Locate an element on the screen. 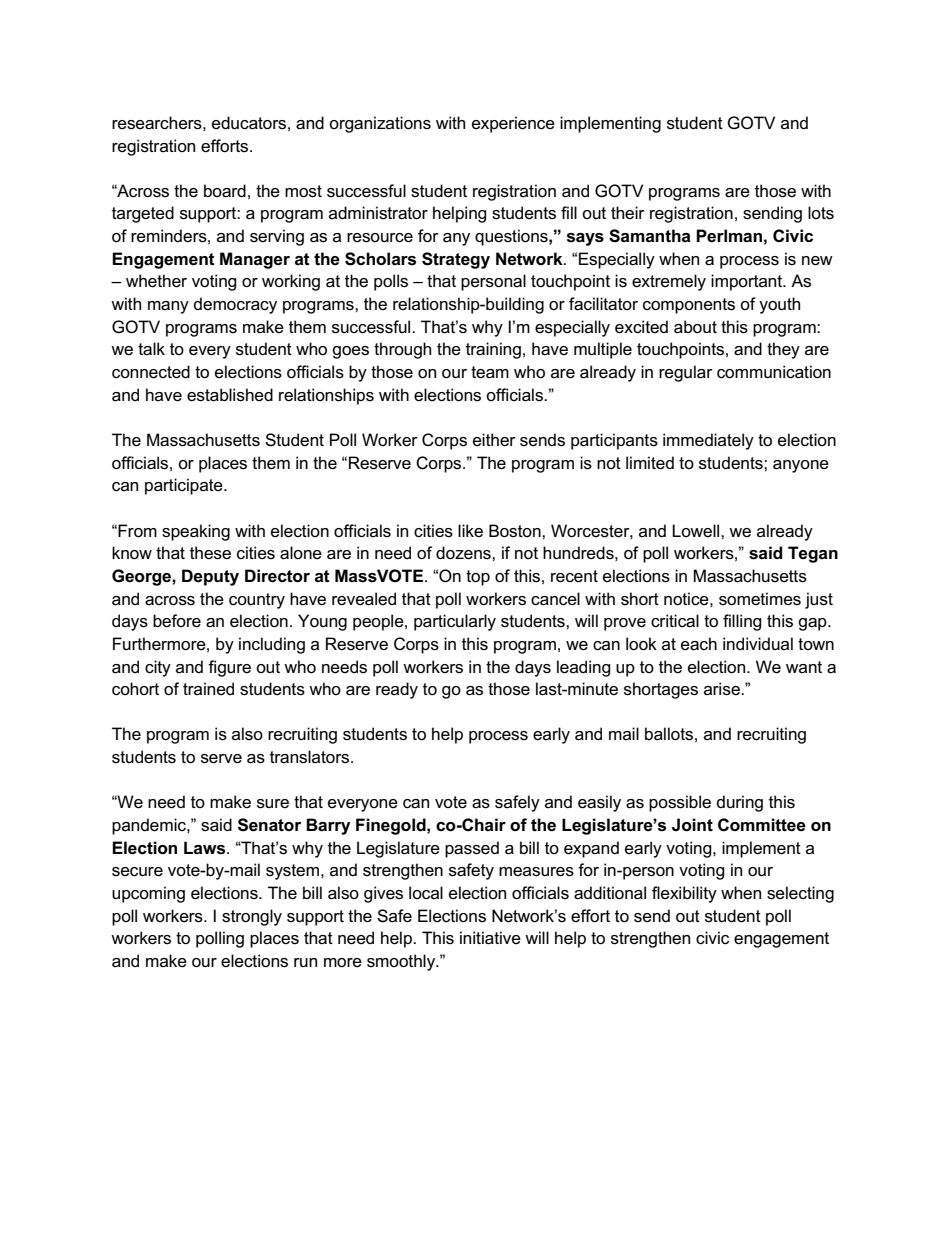  these is located at coordinates (210, 553).
